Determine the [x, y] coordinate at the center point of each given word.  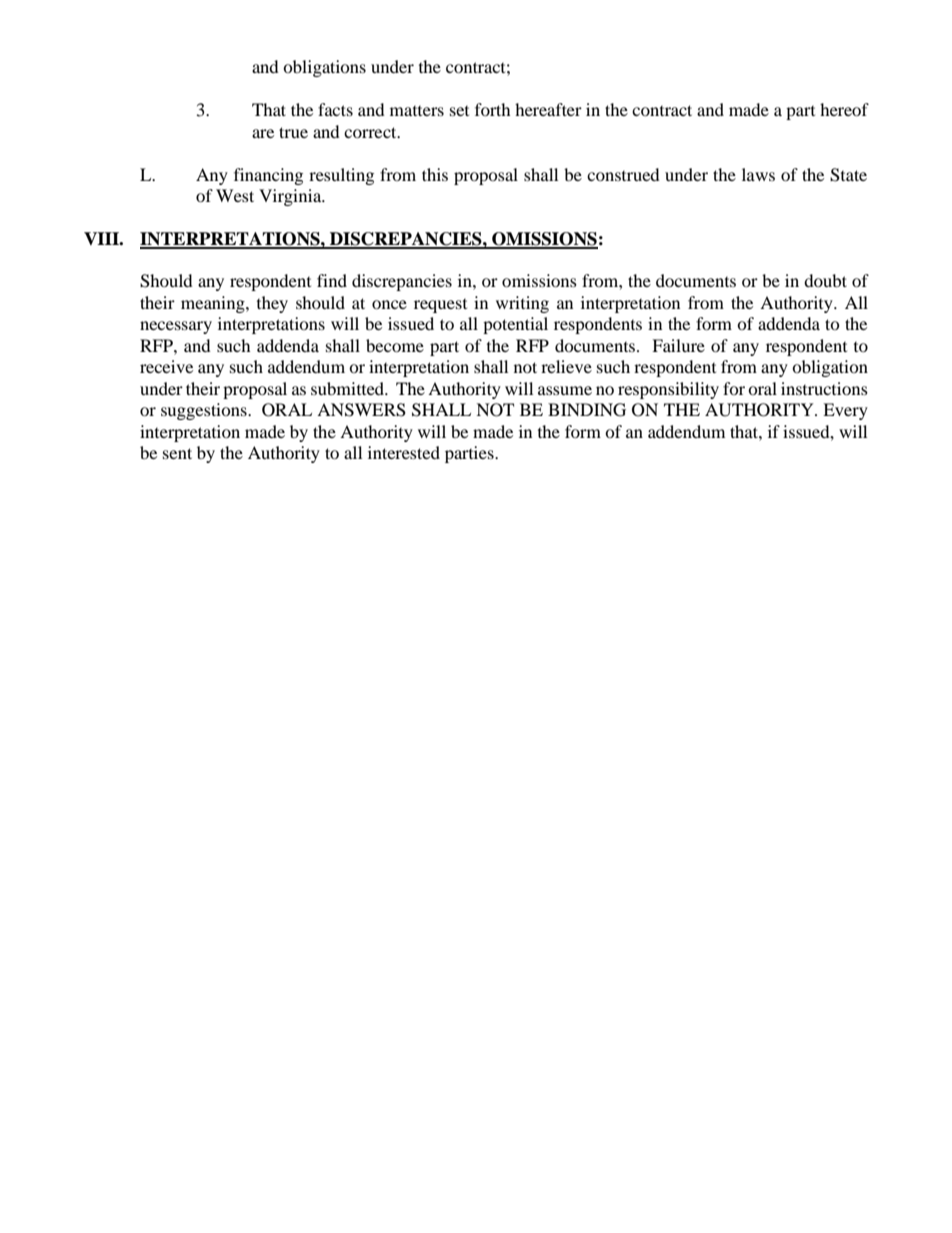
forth [493, 109]
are [263, 133]
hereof [844, 109]
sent [177, 453]
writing [522, 304]
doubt [825, 280]
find [332, 280]
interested [404, 452]
